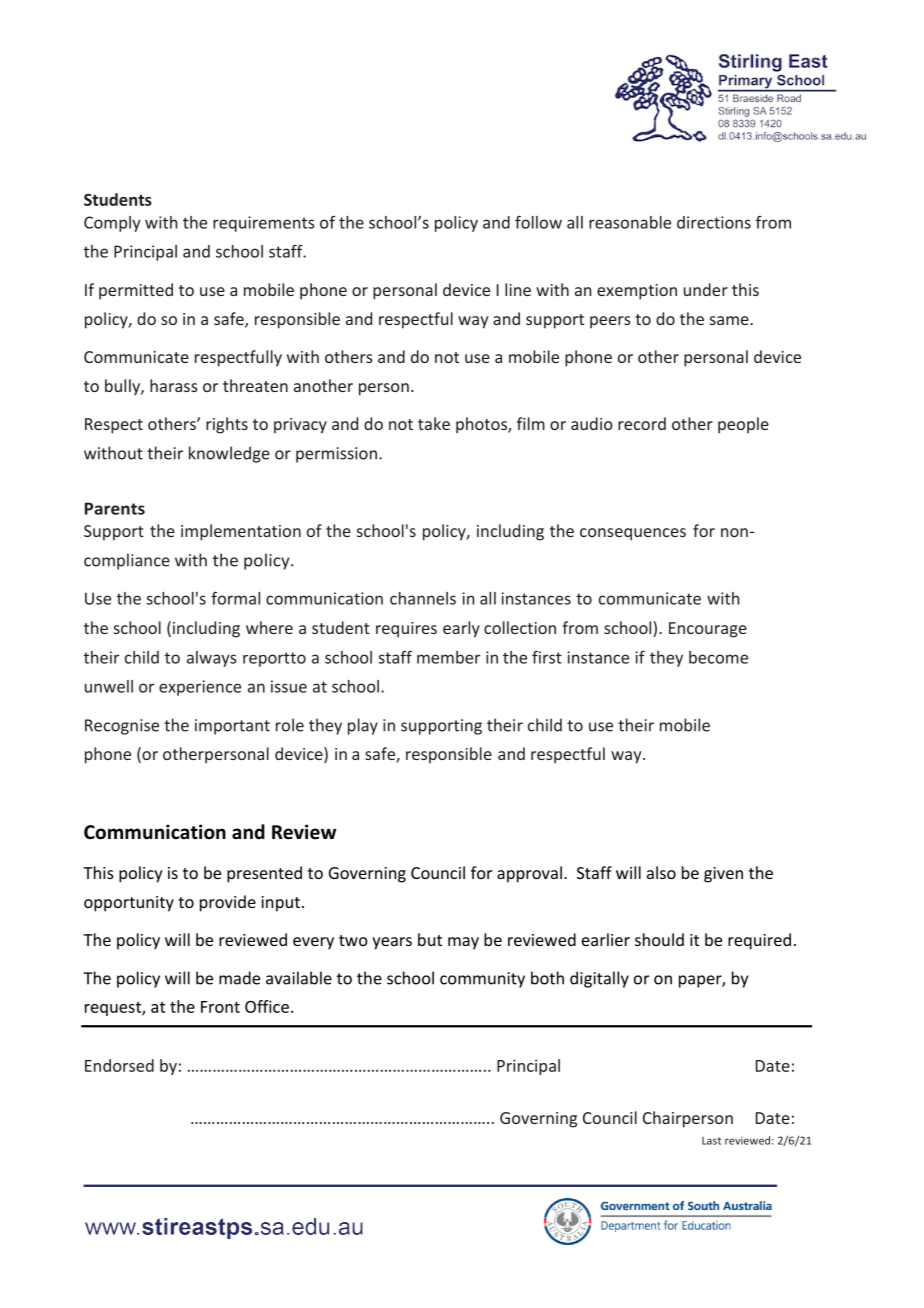 This screenshot has width=924, height=1308. What do you see at coordinates (119, 1065) in the screenshot?
I see `Endorsed` at bounding box center [119, 1065].
